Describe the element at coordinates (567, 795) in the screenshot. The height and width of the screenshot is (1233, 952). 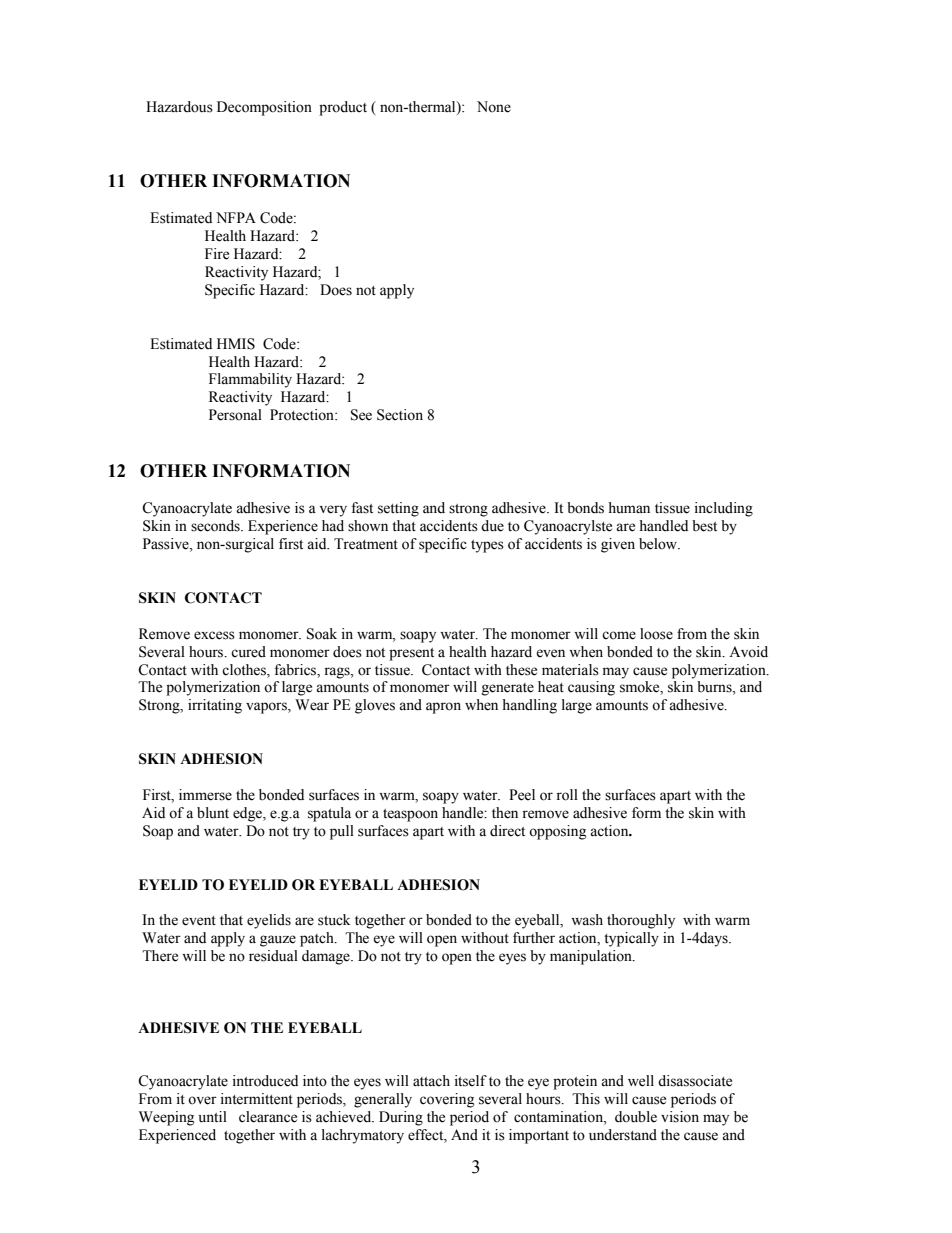
I see `roll` at that location.
